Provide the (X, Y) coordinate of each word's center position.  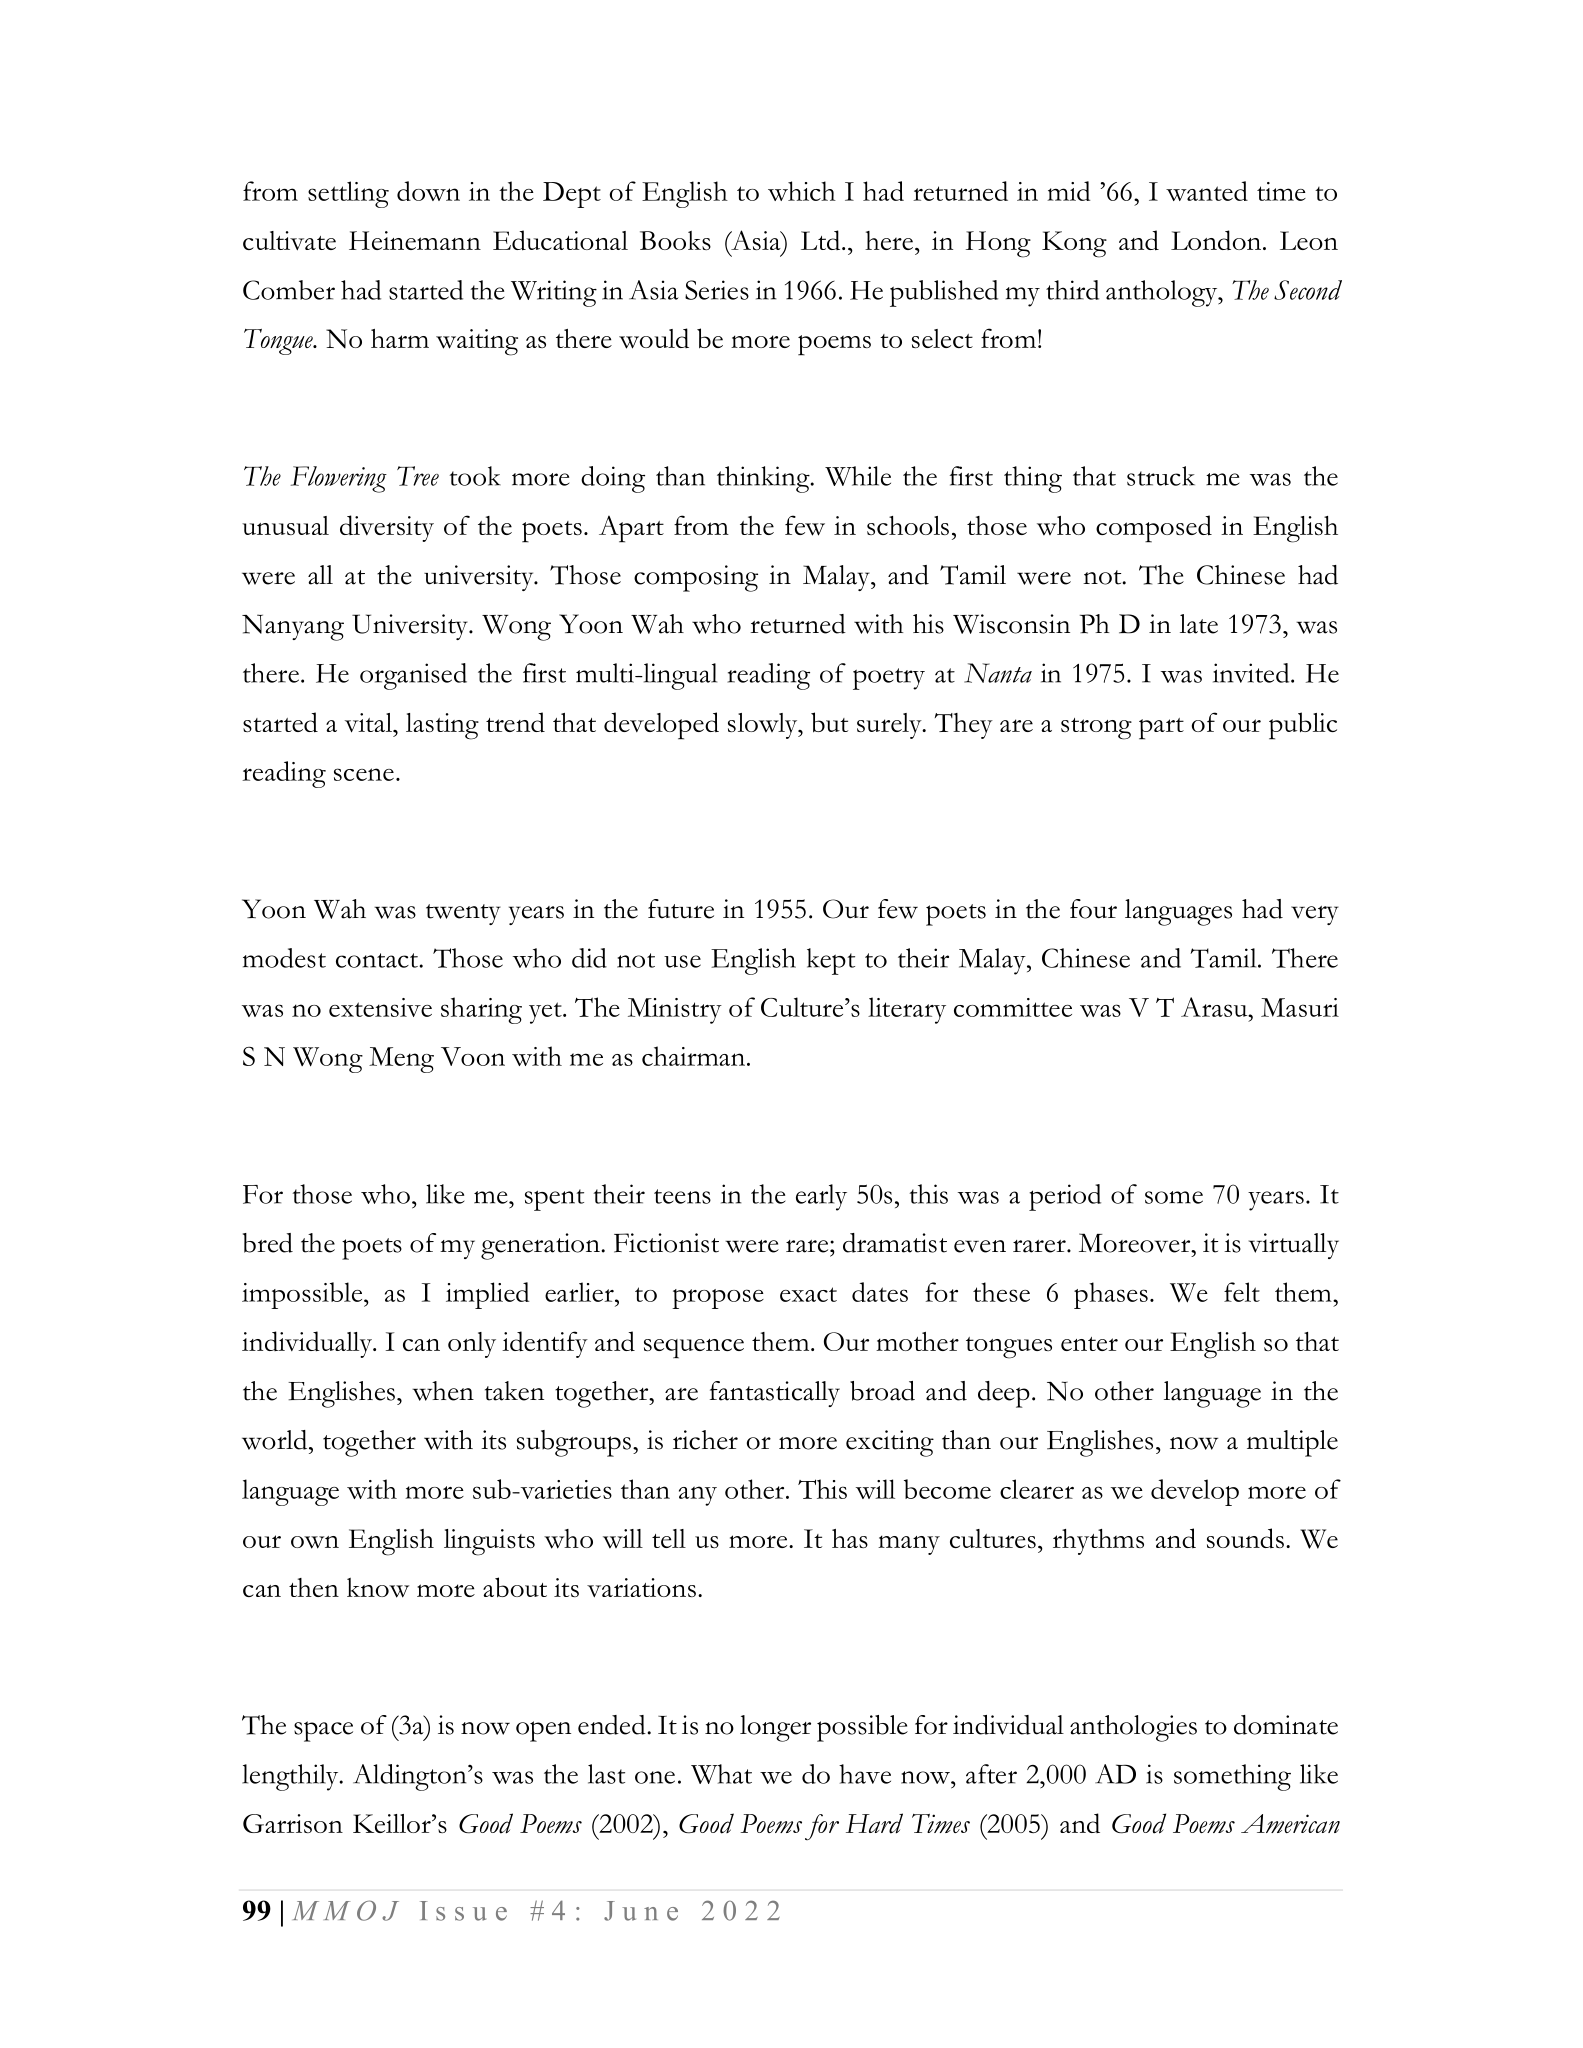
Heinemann (415, 240)
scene (364, 774)
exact (808, 1294)
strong (1096, 729)
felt (1242, 1292)
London (1217, 240)
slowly (764, 726)
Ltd (822, 240)
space (323, 1731)
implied (487, 1295)
